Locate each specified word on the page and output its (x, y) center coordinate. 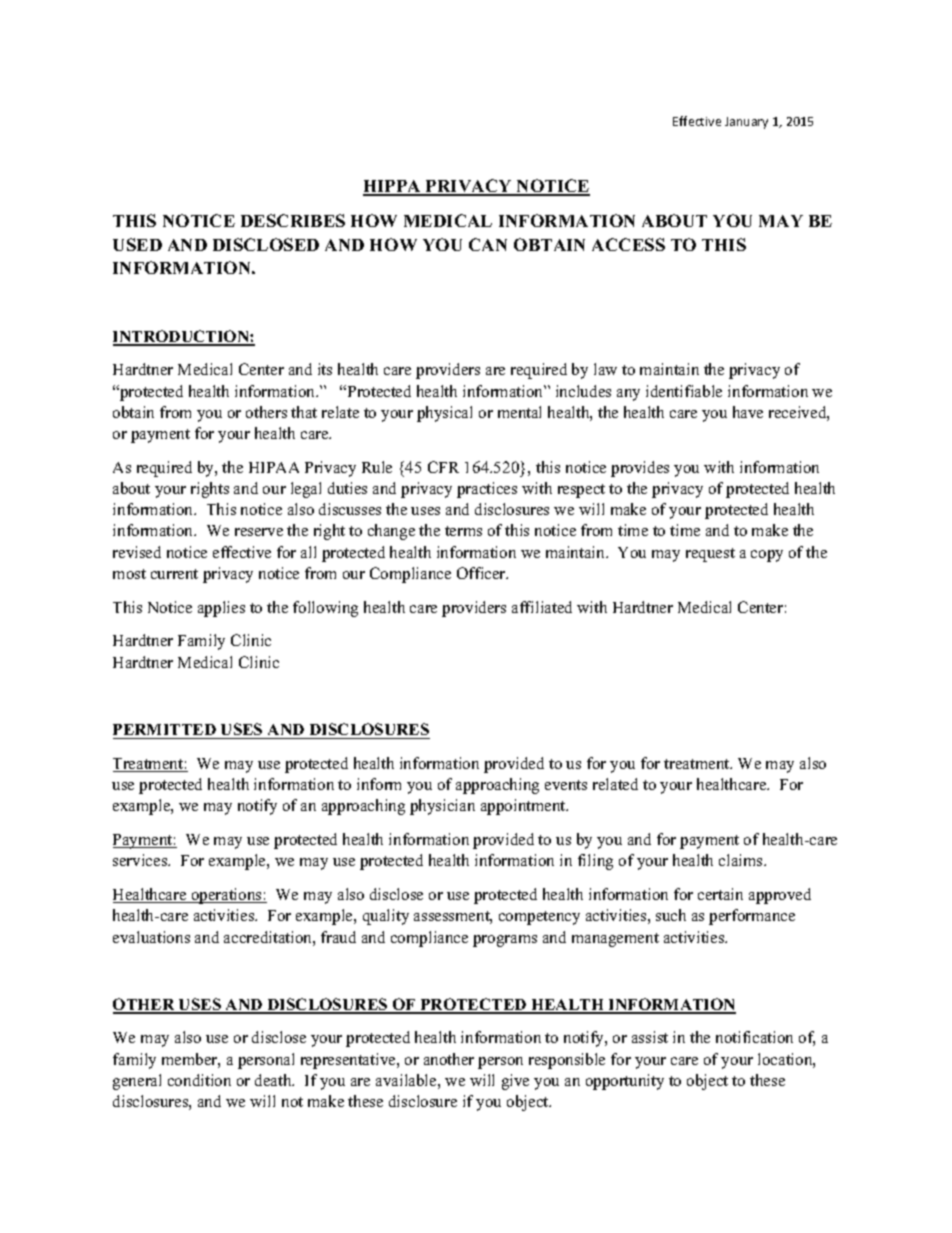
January (746, 123)
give (515, 1082)
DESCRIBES (293, 220)
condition (199, 1080)
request (710, 555)
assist (650, 1037)
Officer (482, 573)
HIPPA (393, 187)
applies (221, 609)
